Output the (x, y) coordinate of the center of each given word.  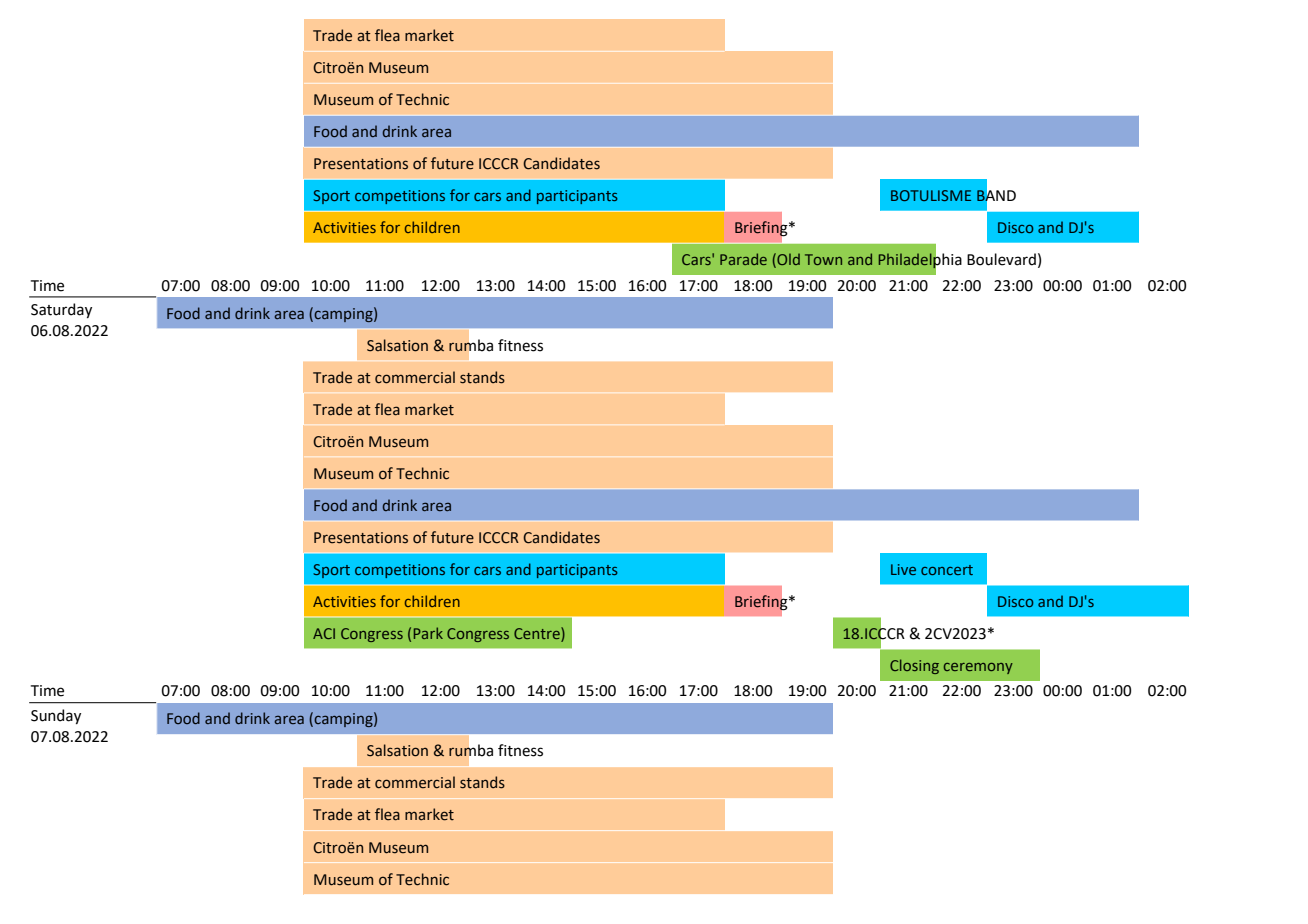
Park (428, 633)
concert (947, 570)
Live (903, 569)
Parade (743, 259)
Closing (914, 666)
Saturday (61, 310)
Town (823, 259)
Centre (538, 633)
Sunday (56, 716)
